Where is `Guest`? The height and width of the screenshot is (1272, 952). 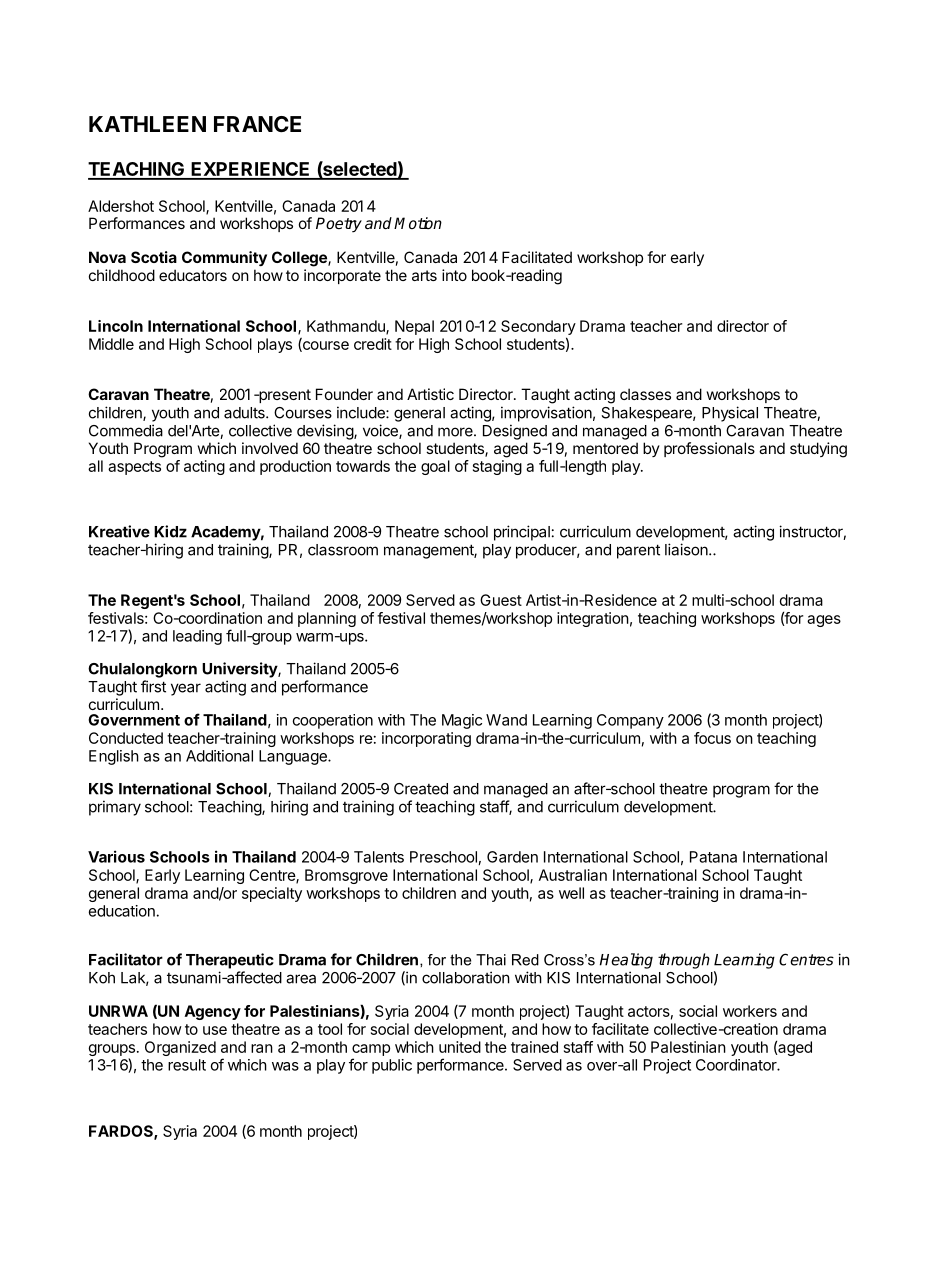 Guest is located at coordinates (501, 600).
